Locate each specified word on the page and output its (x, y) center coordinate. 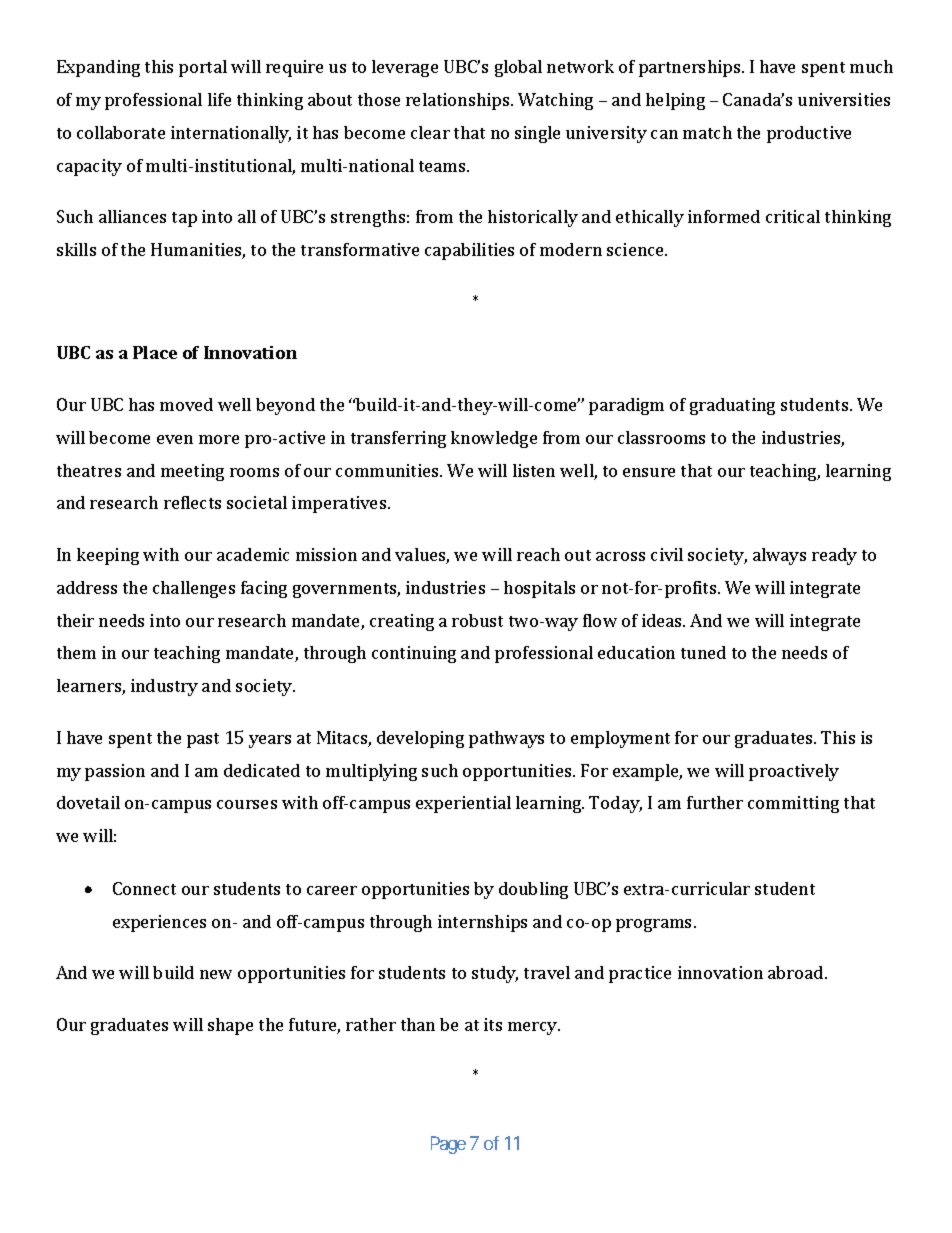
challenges (194, 589)
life (219, 99)
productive (809, 134)
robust (477, 620)
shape (230, 1026)
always (779, 556)
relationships (459, 101)
